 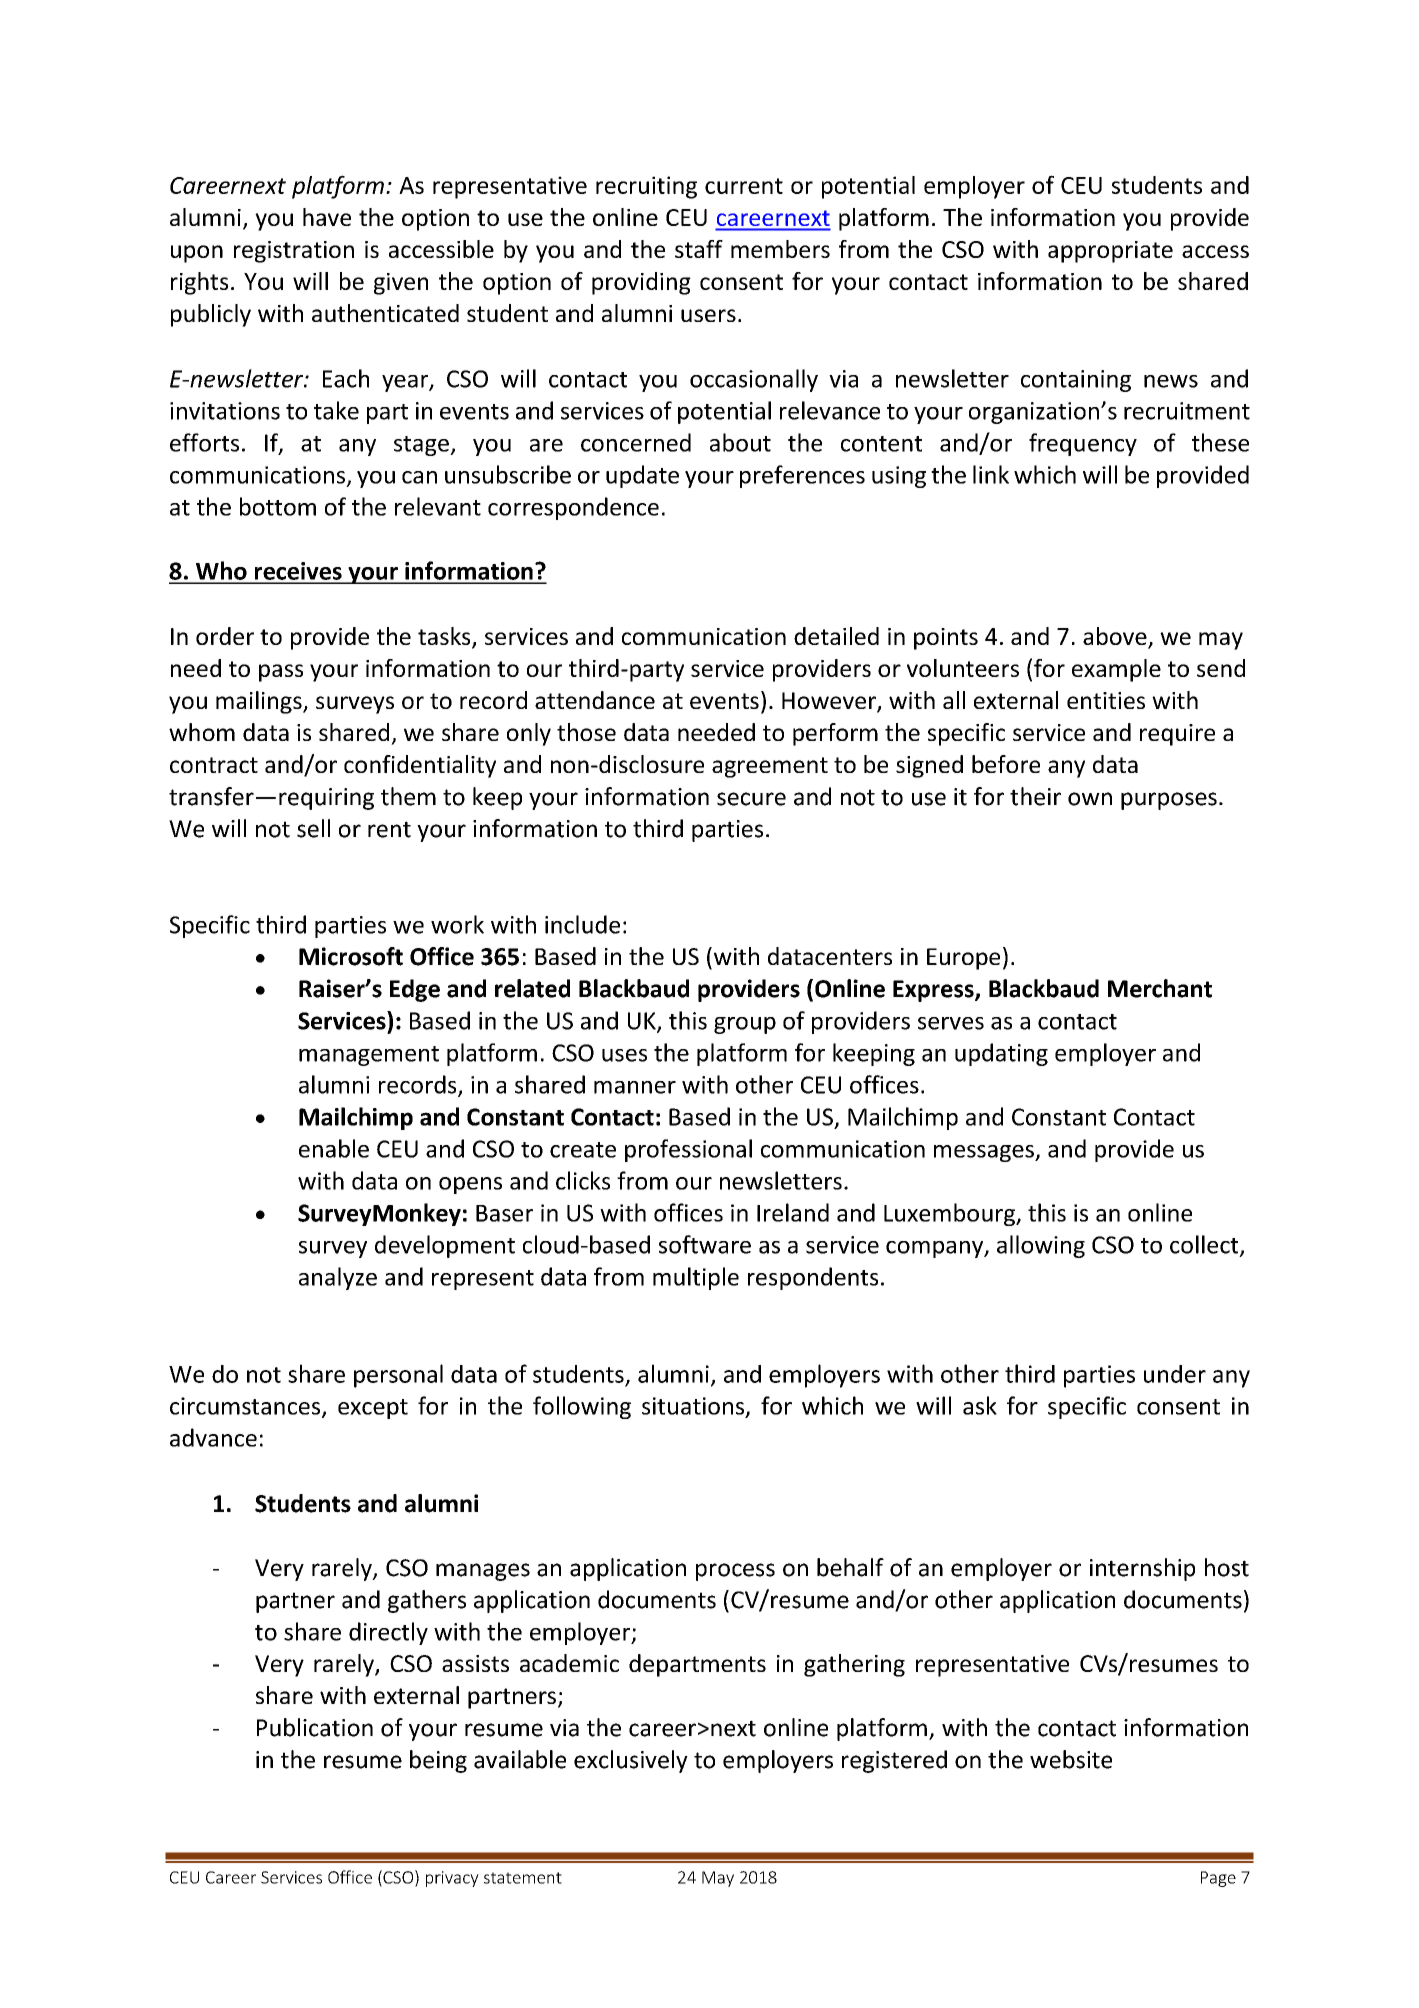 What do you see at coordinates (1071, 1759) in the page?
I see `website` at bounding box center [1071, 1759].
